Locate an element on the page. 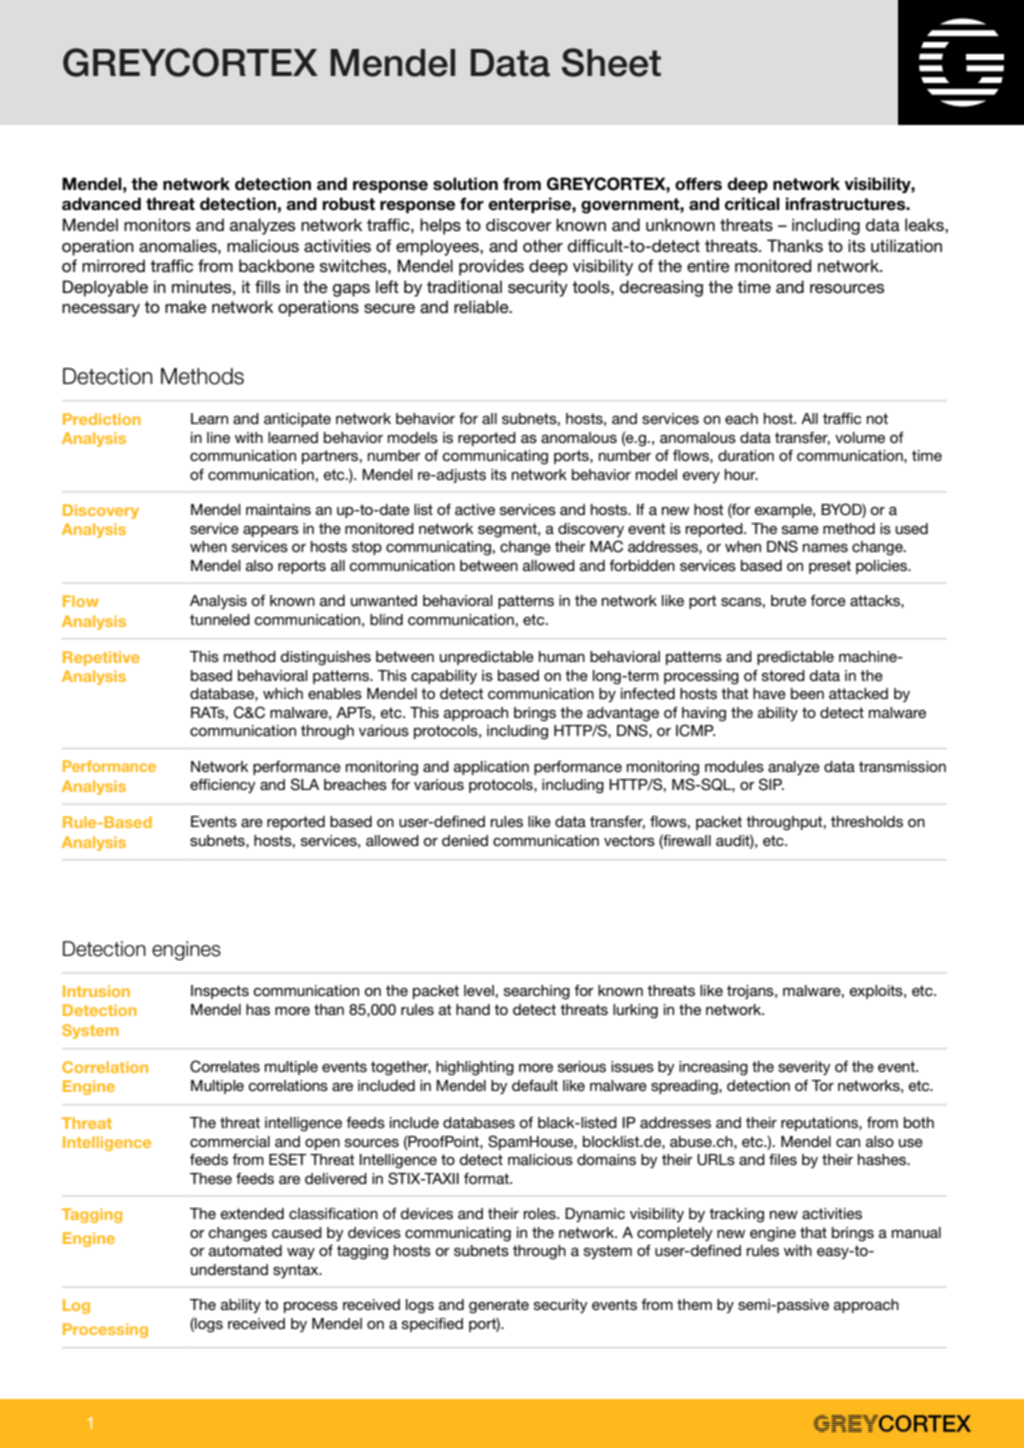 The height and width of the image is (1448, 1024). make is located at coordinates (186, 306).
